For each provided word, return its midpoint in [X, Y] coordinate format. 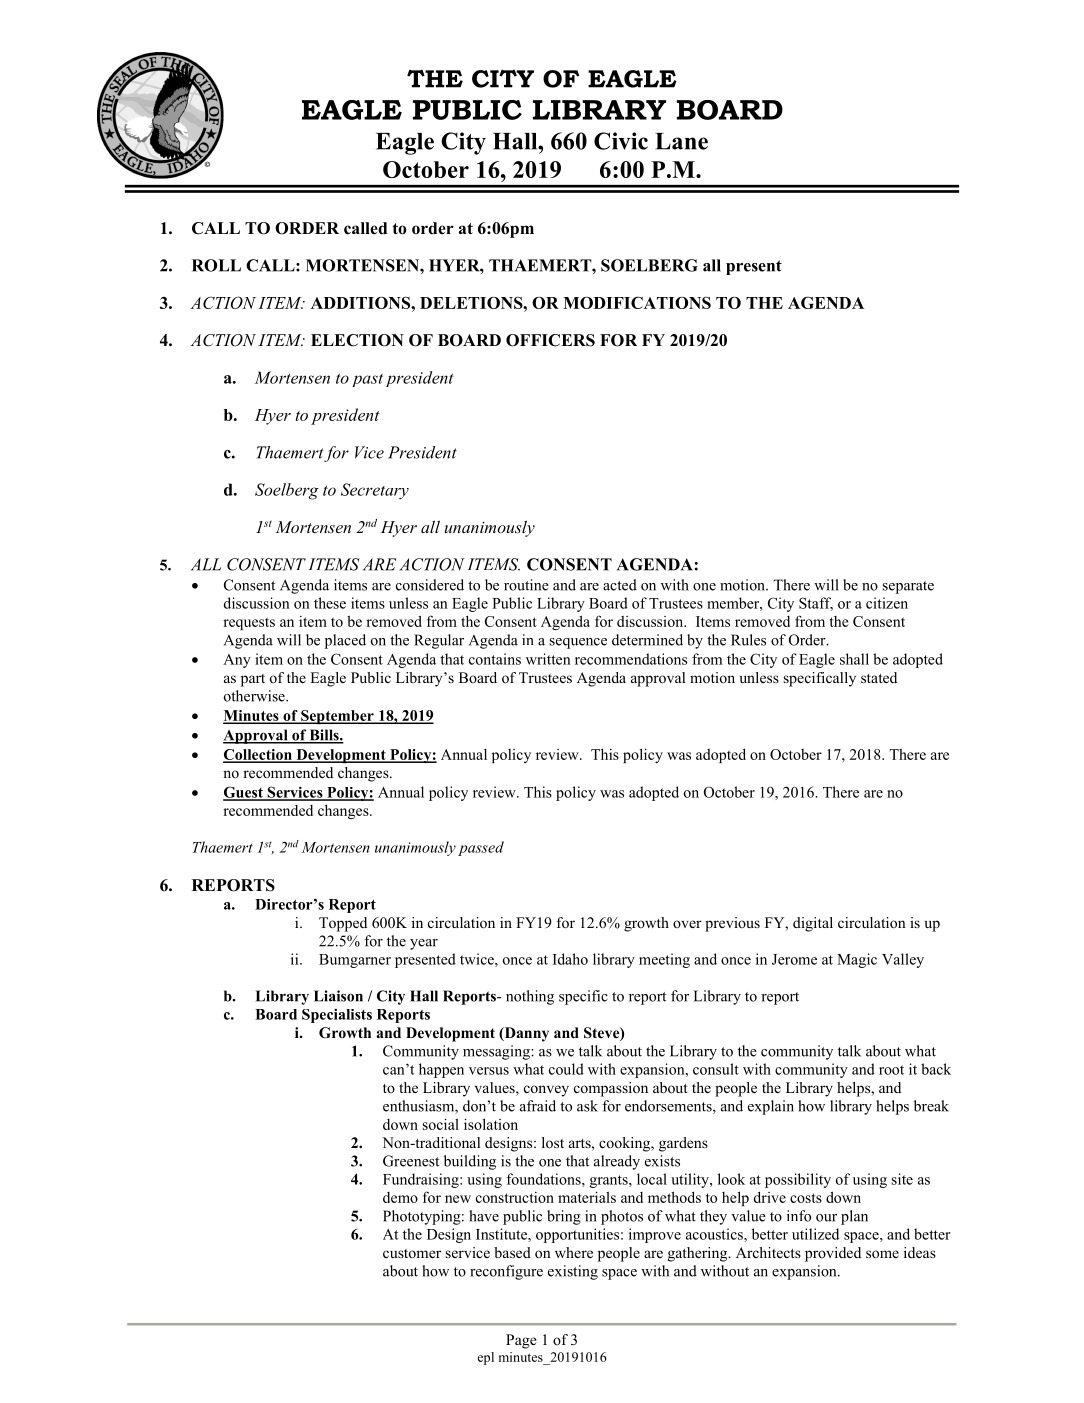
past [367, 380]
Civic [621, 141]
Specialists [337, 1015]
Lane [681, 141]
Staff [816, 604]
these [330, 603]
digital [813, 924]
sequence [578, 643]
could [566, 1069]
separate [908, 587]
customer [412, 1253]
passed [481, 848]
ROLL [216, 265]
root [891, 1070]
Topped [343, 924]
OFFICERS [550, 340]
